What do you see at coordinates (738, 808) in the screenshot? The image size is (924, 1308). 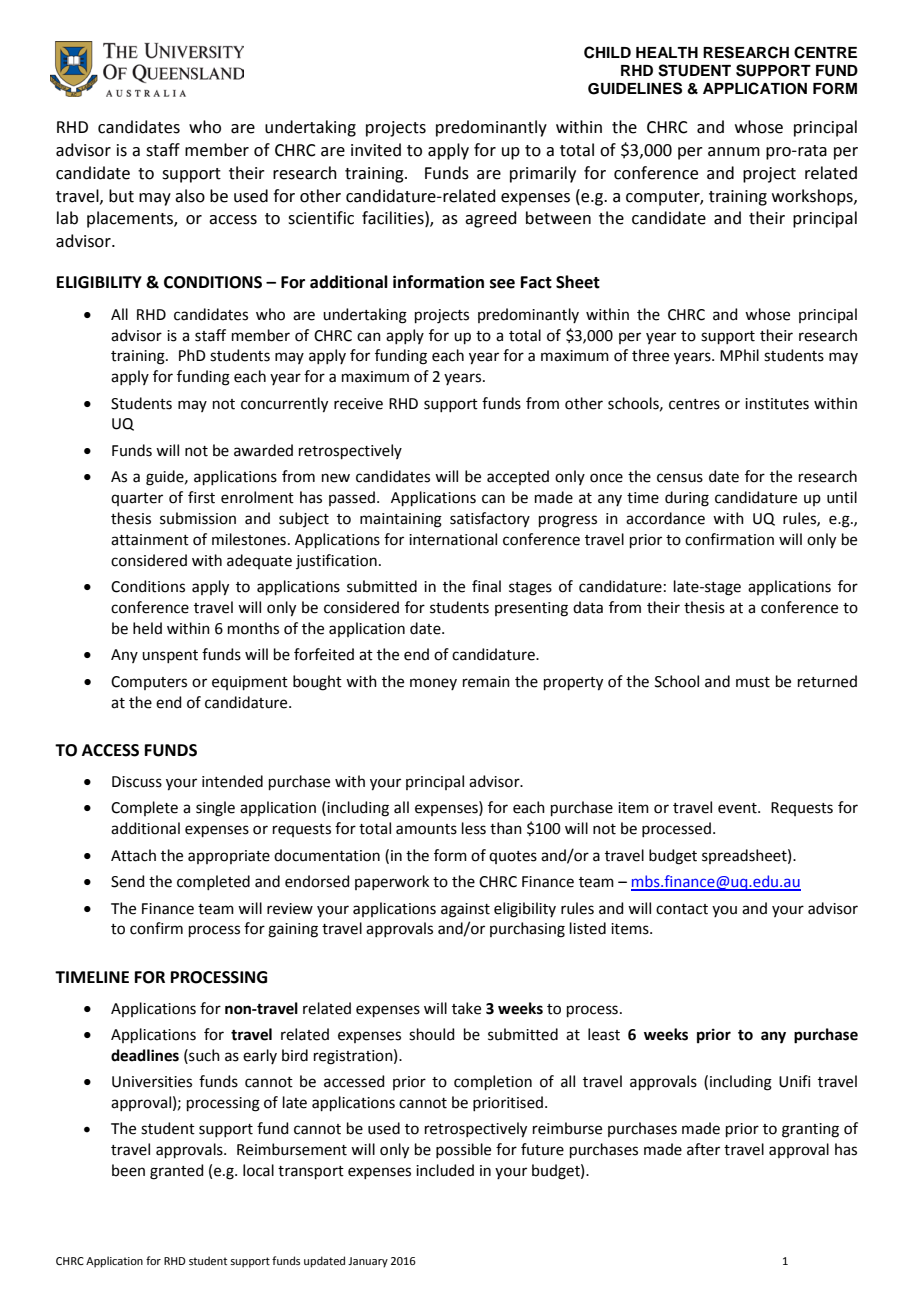 I see `event` at bounding box center [738, 808].
